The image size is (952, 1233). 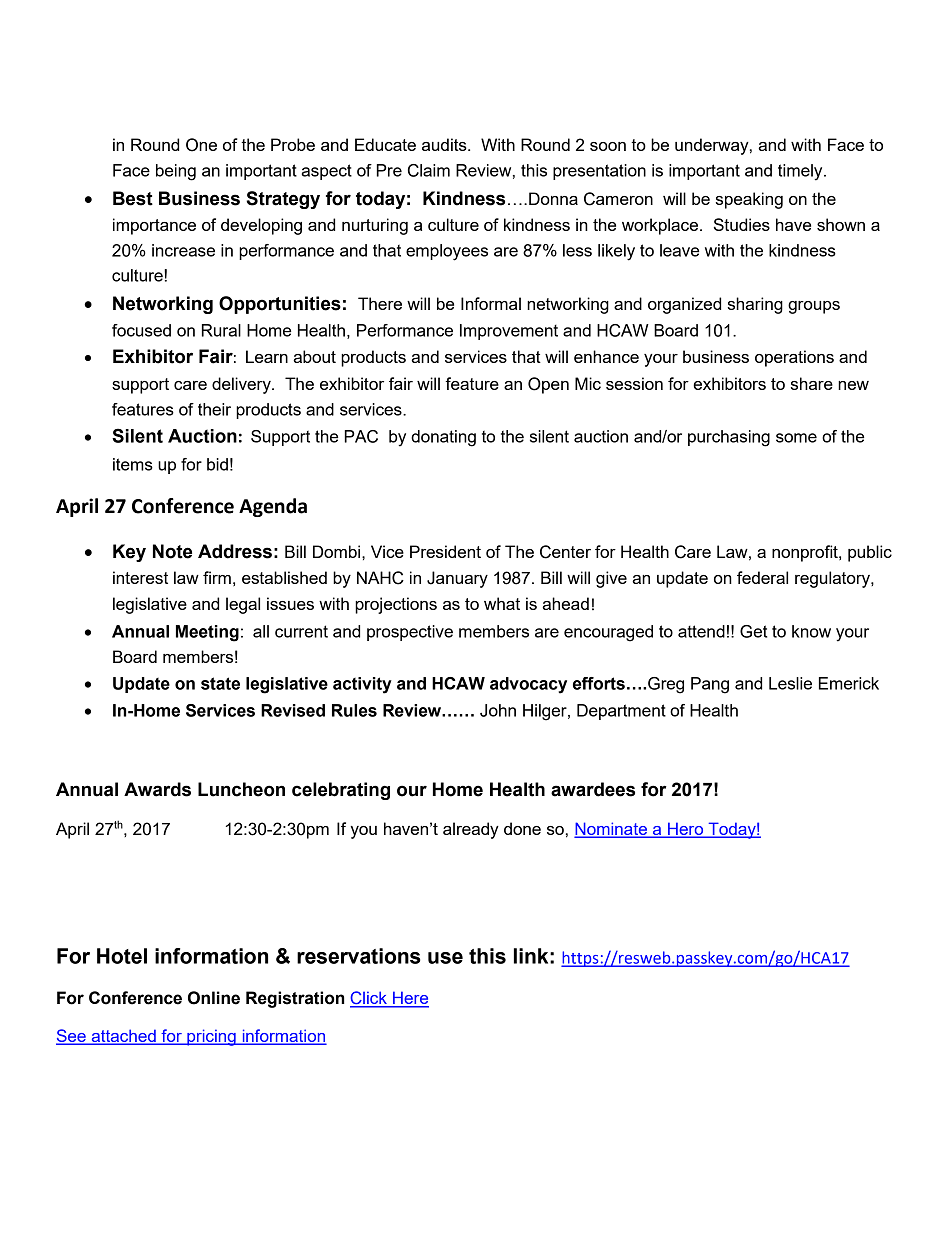 What do you see at coordinates (429, 170) in the document?
I see `Claim` at bounding box center [429, 170].
